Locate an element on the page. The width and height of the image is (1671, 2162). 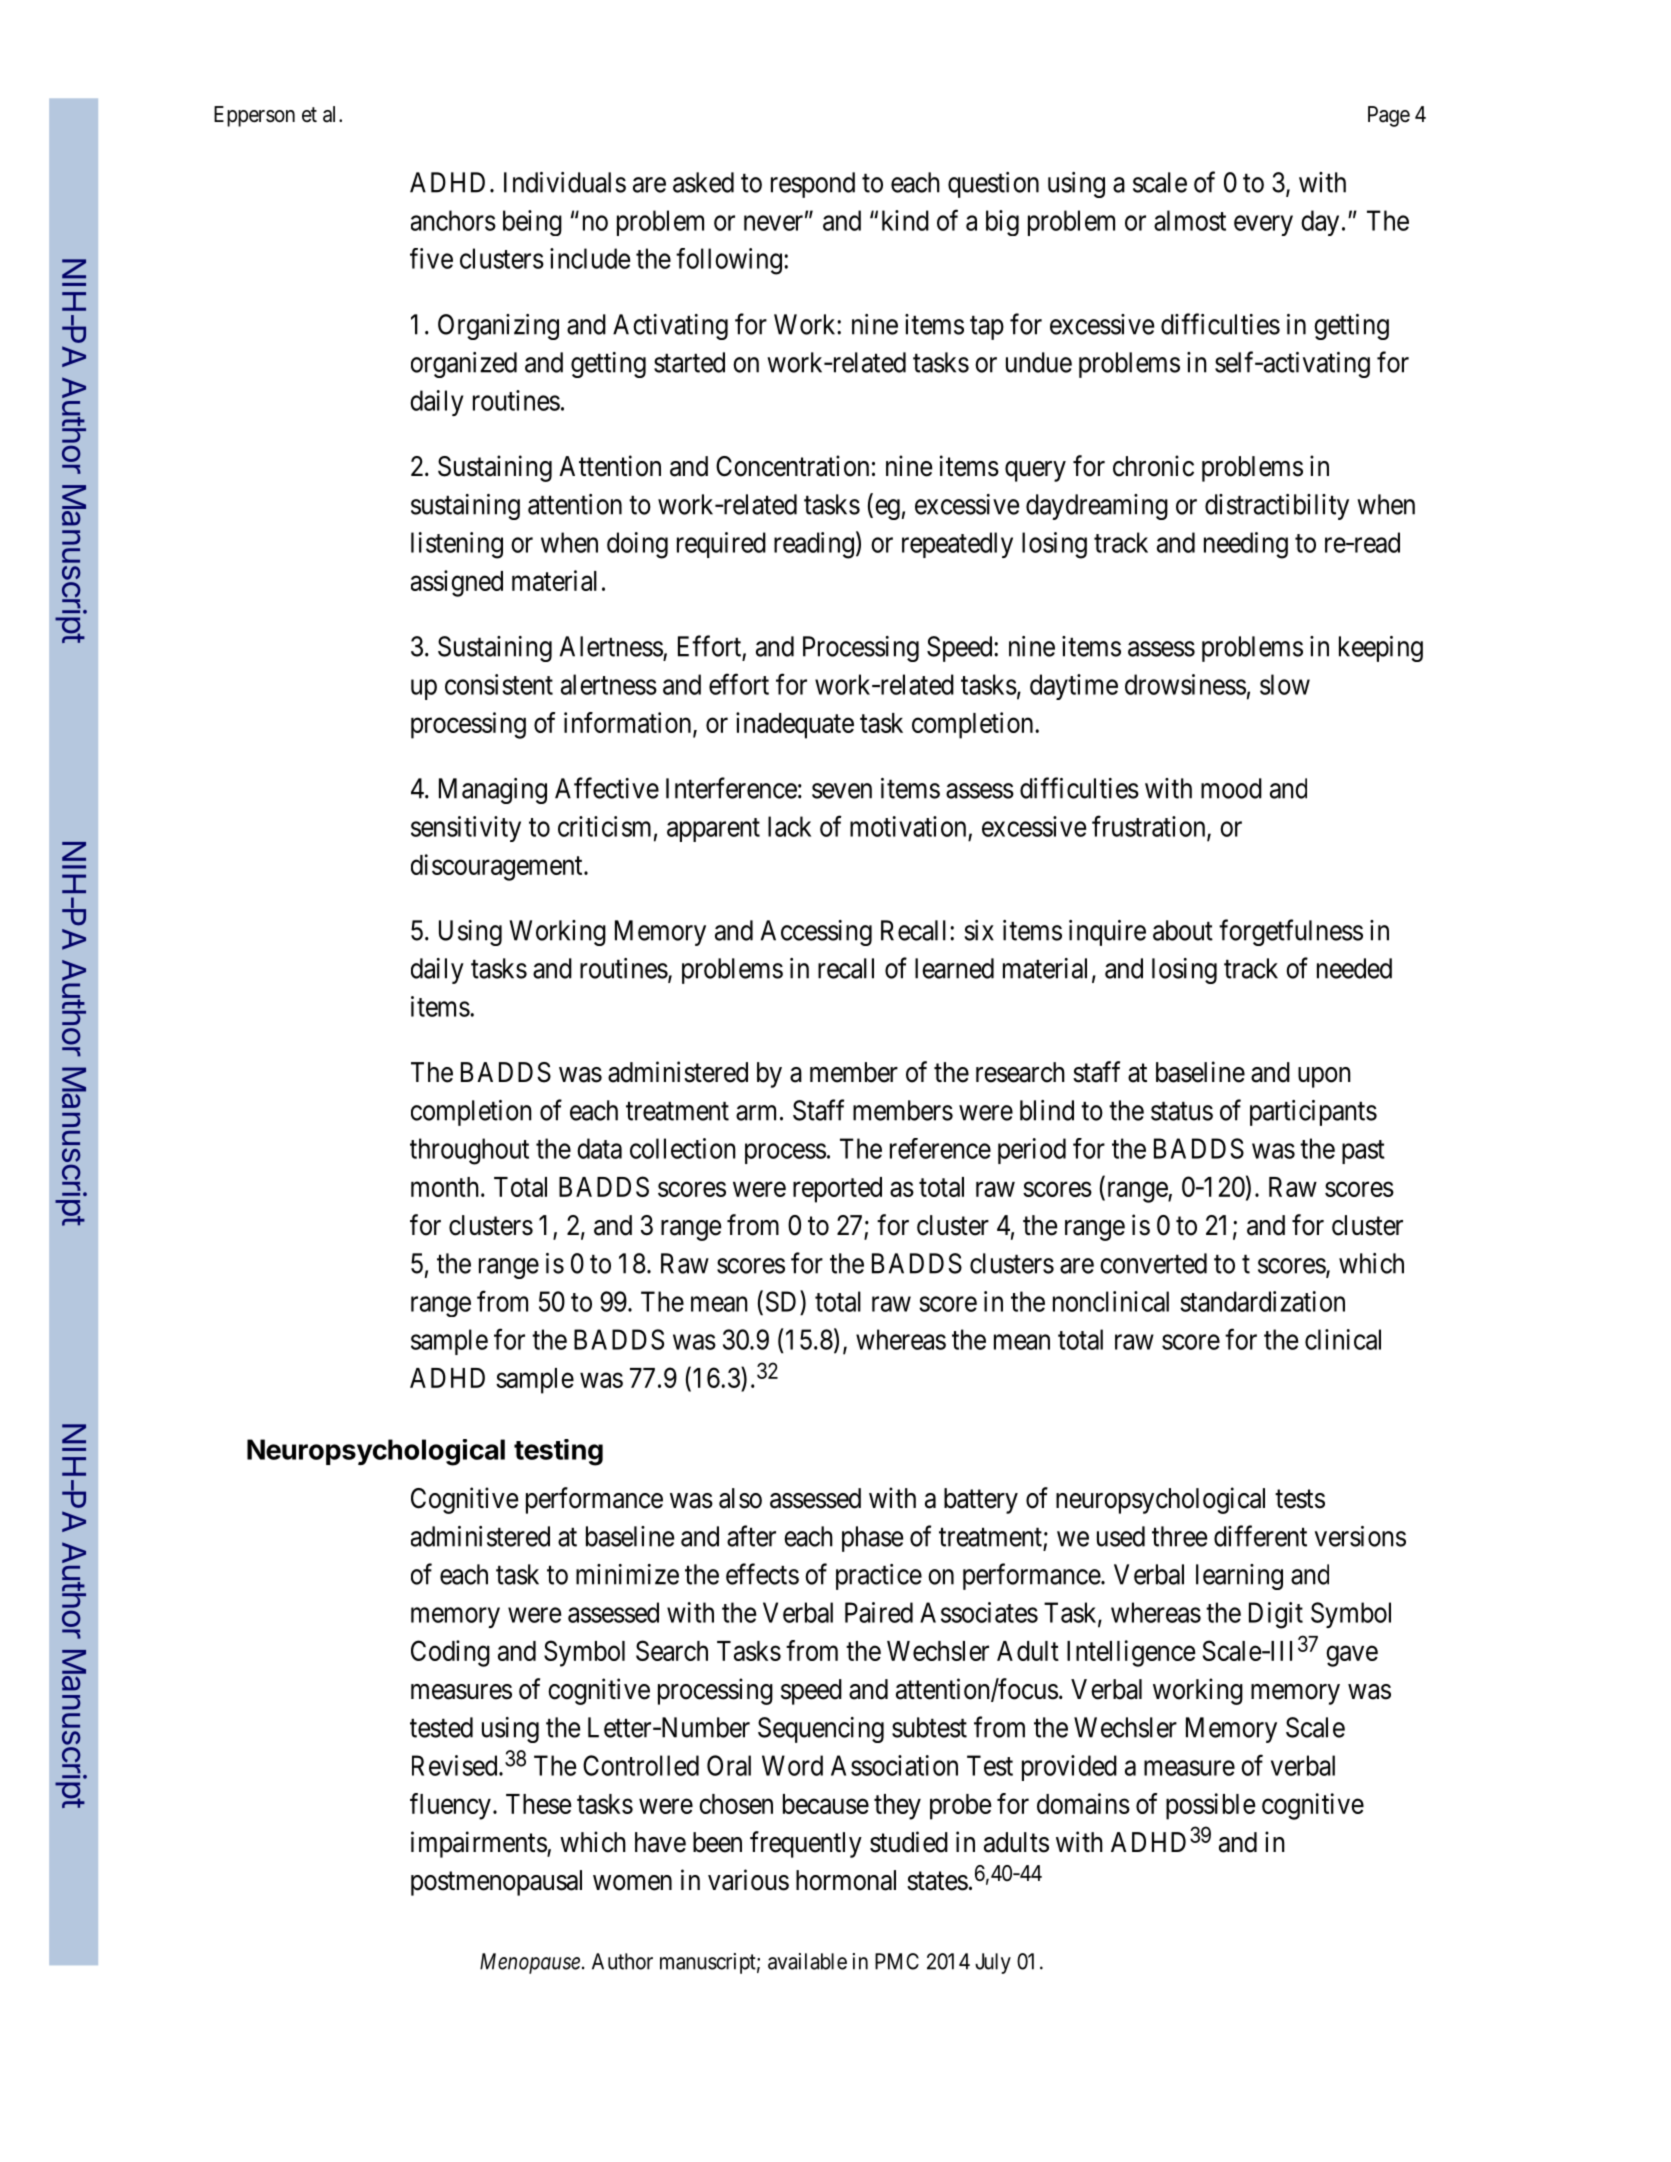
different is located at coordinates (1260, 1536).
